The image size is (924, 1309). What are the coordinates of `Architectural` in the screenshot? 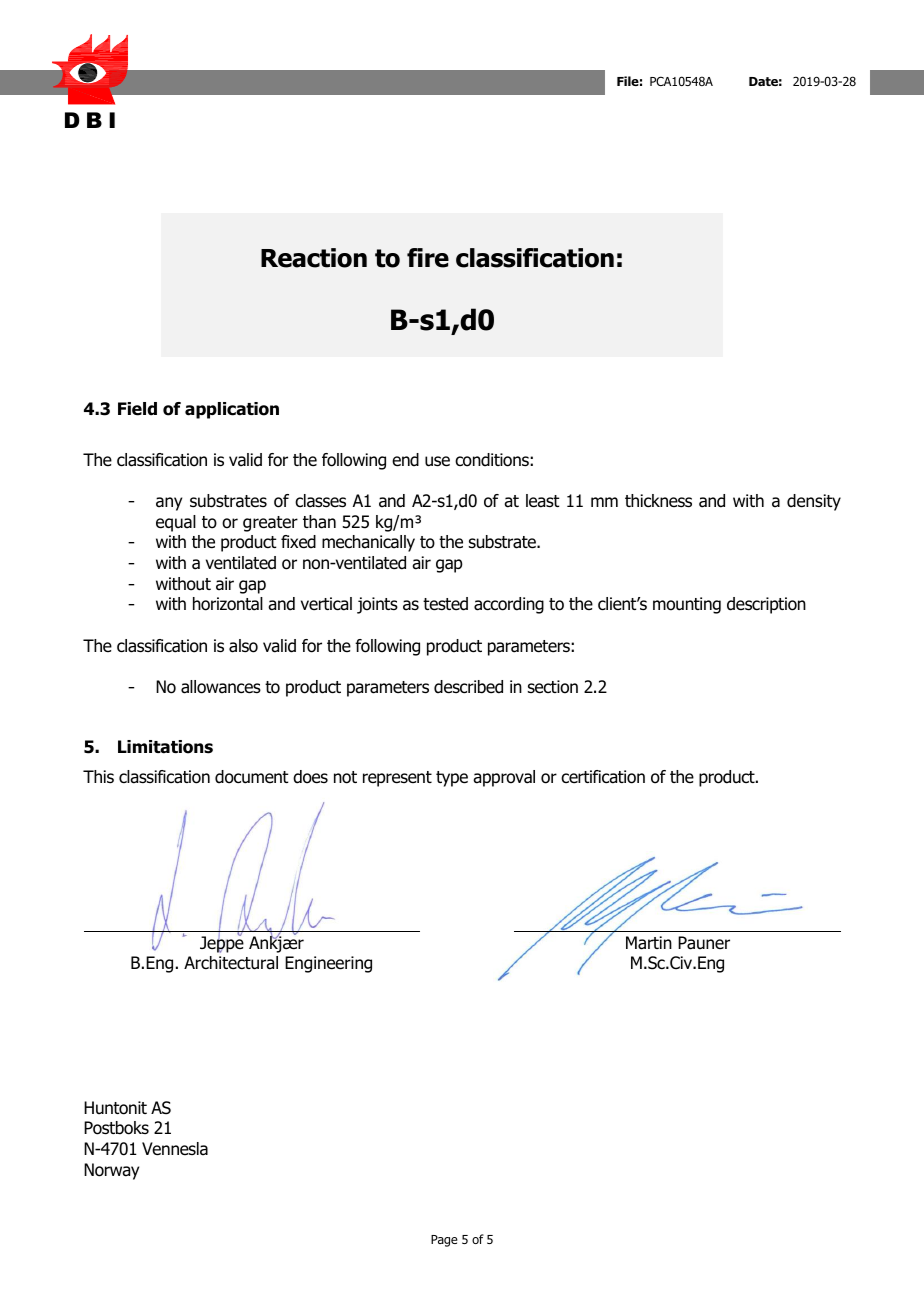 It's located at (231, 963).
